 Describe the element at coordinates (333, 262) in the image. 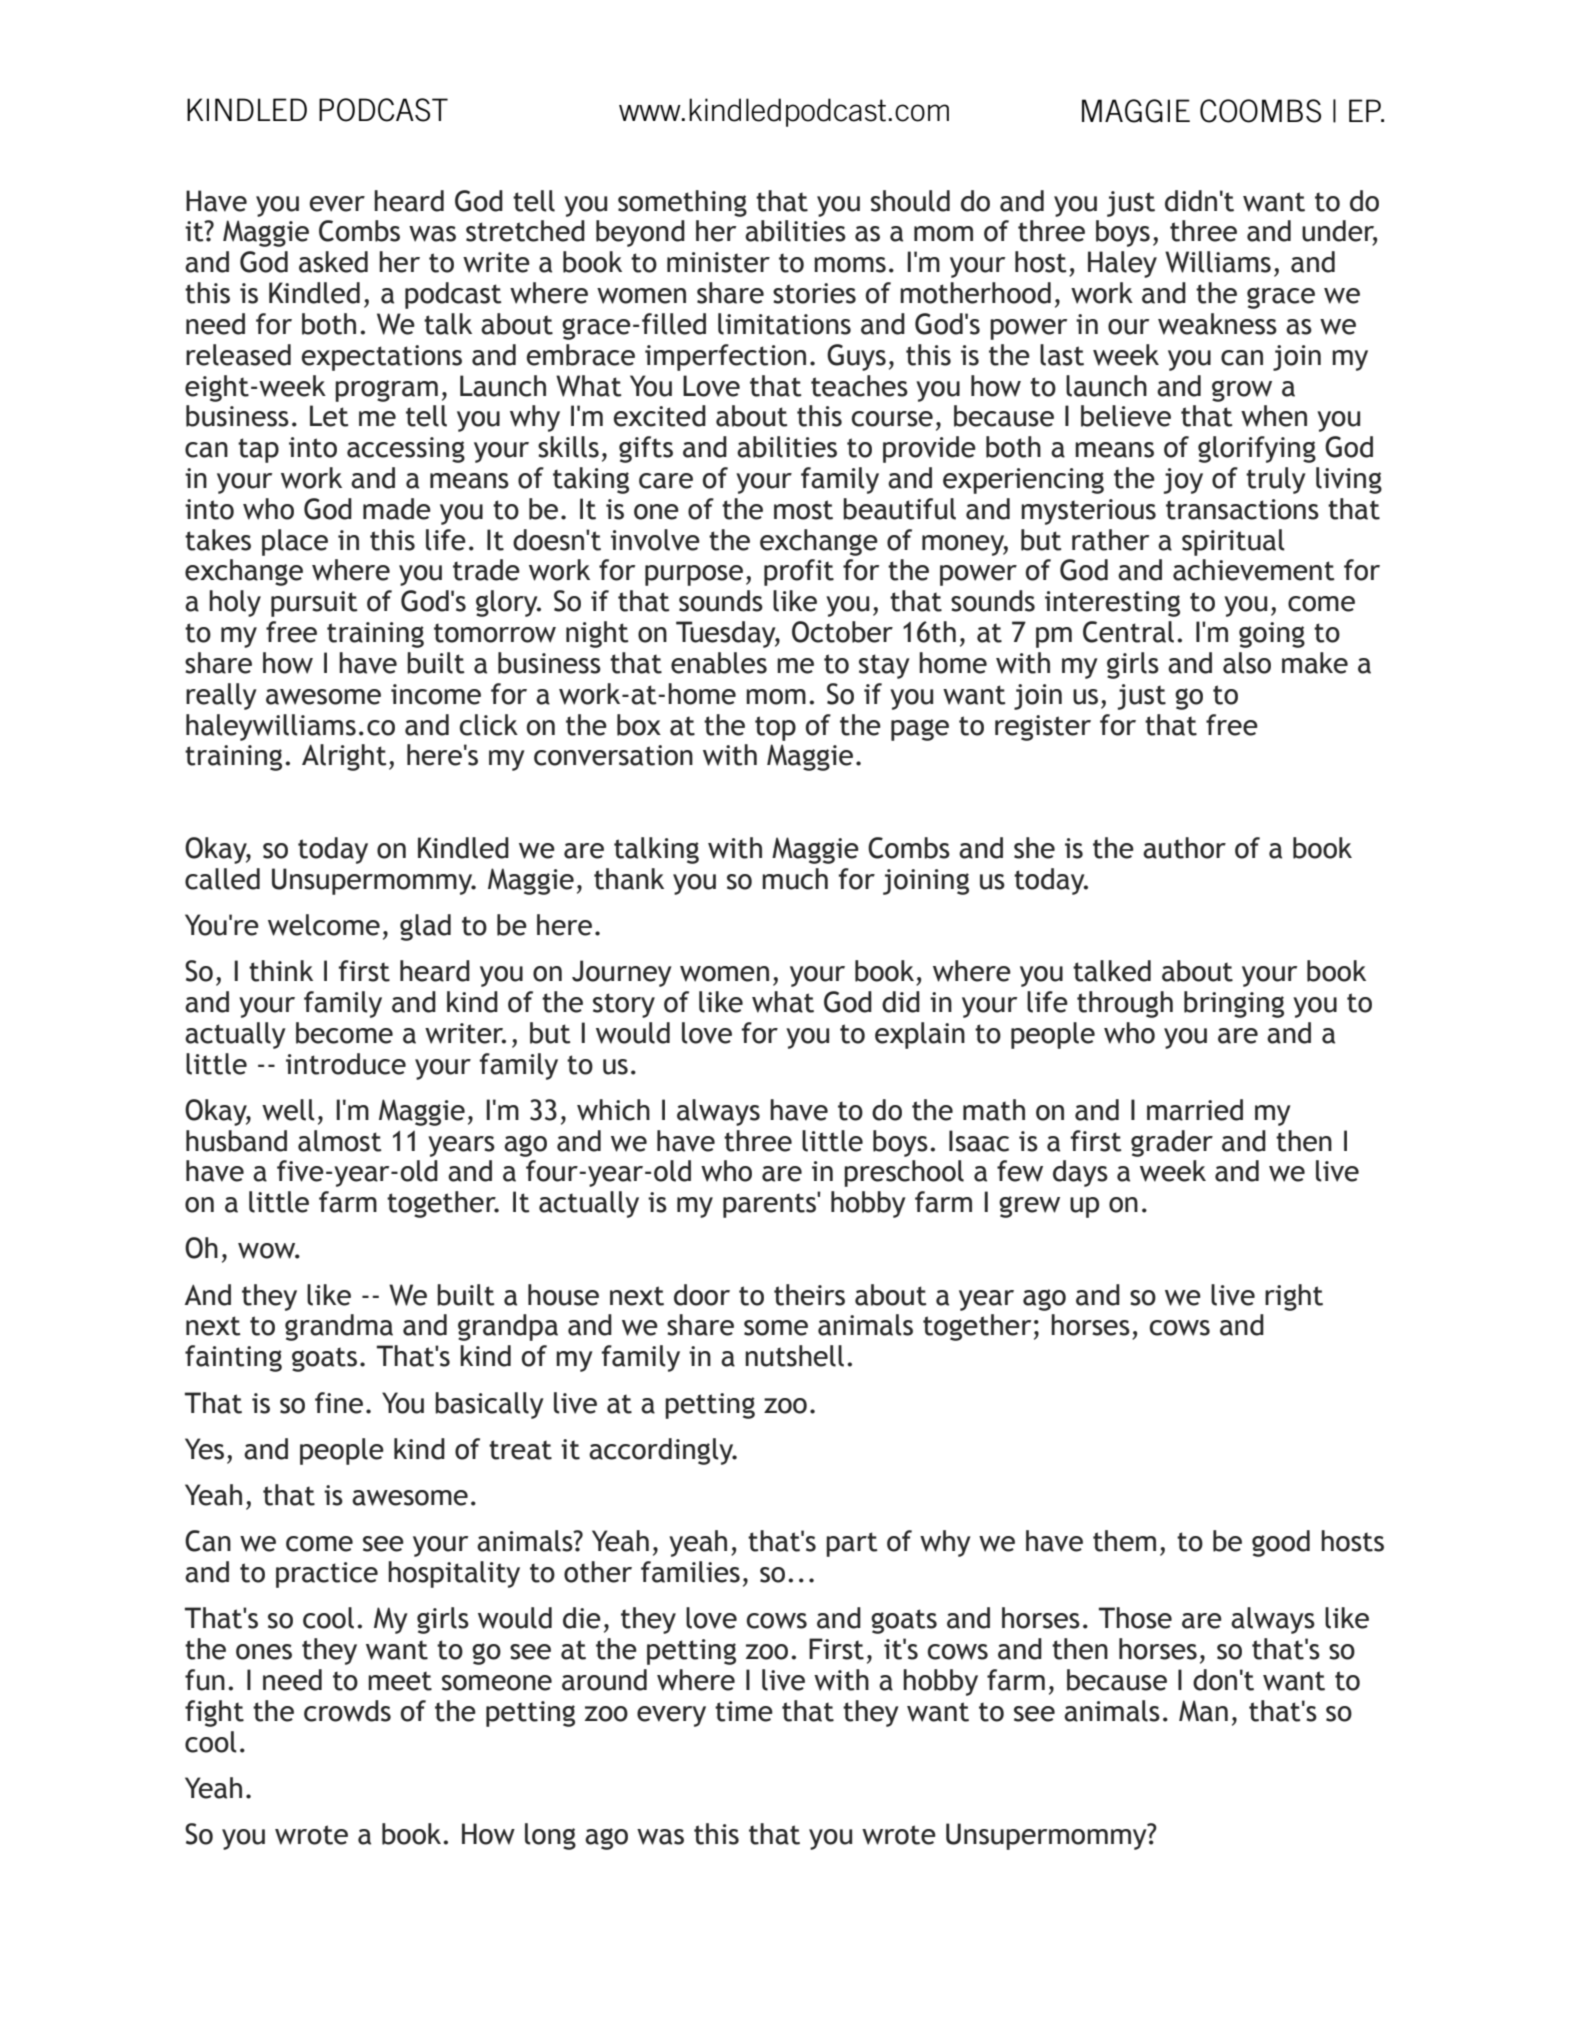

I see `asked` at that location.
